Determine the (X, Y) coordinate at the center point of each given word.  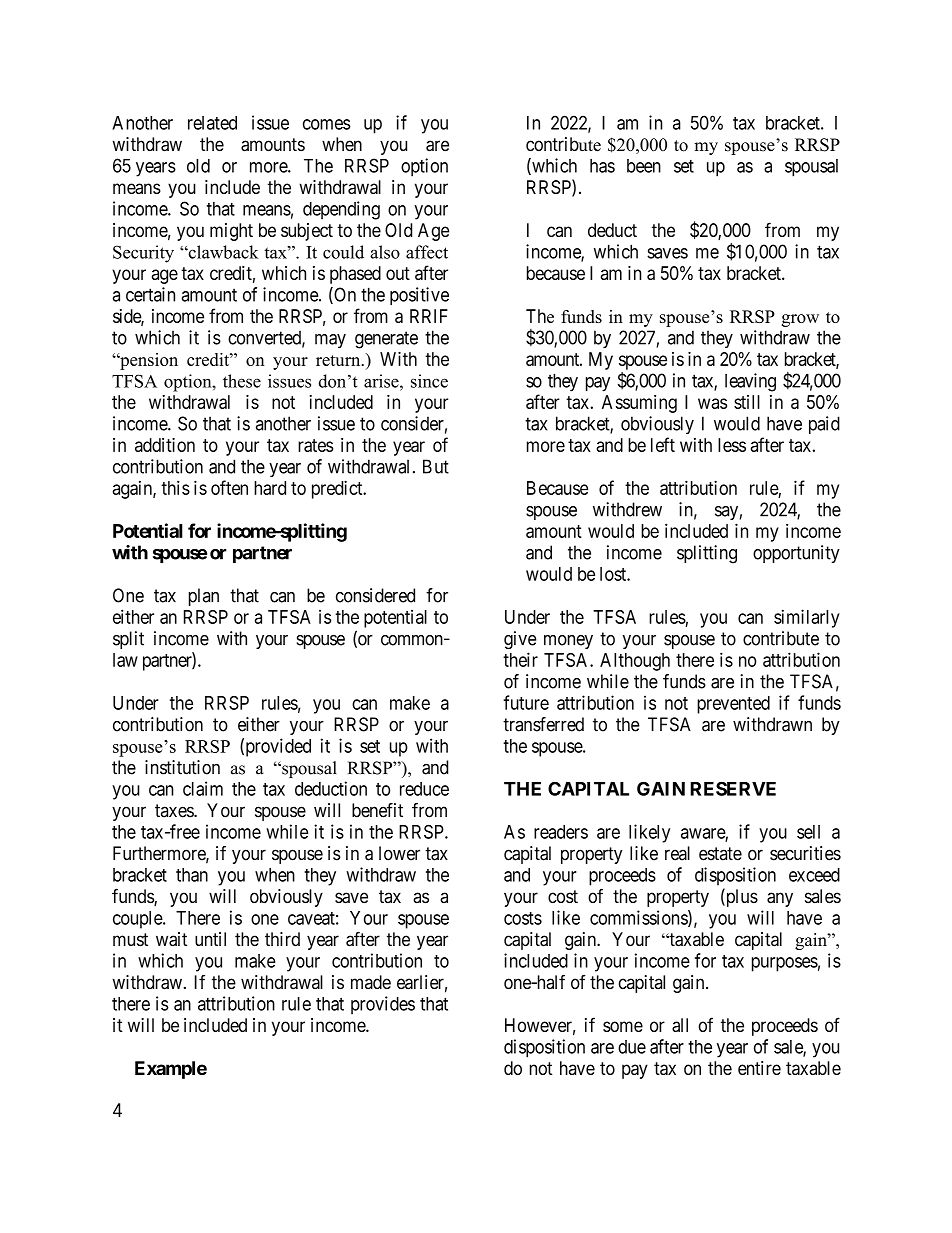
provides (383, 1005)
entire (759, 1068)
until (210, 939)
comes (327, 124)
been (644, 166)
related (212, 123)
